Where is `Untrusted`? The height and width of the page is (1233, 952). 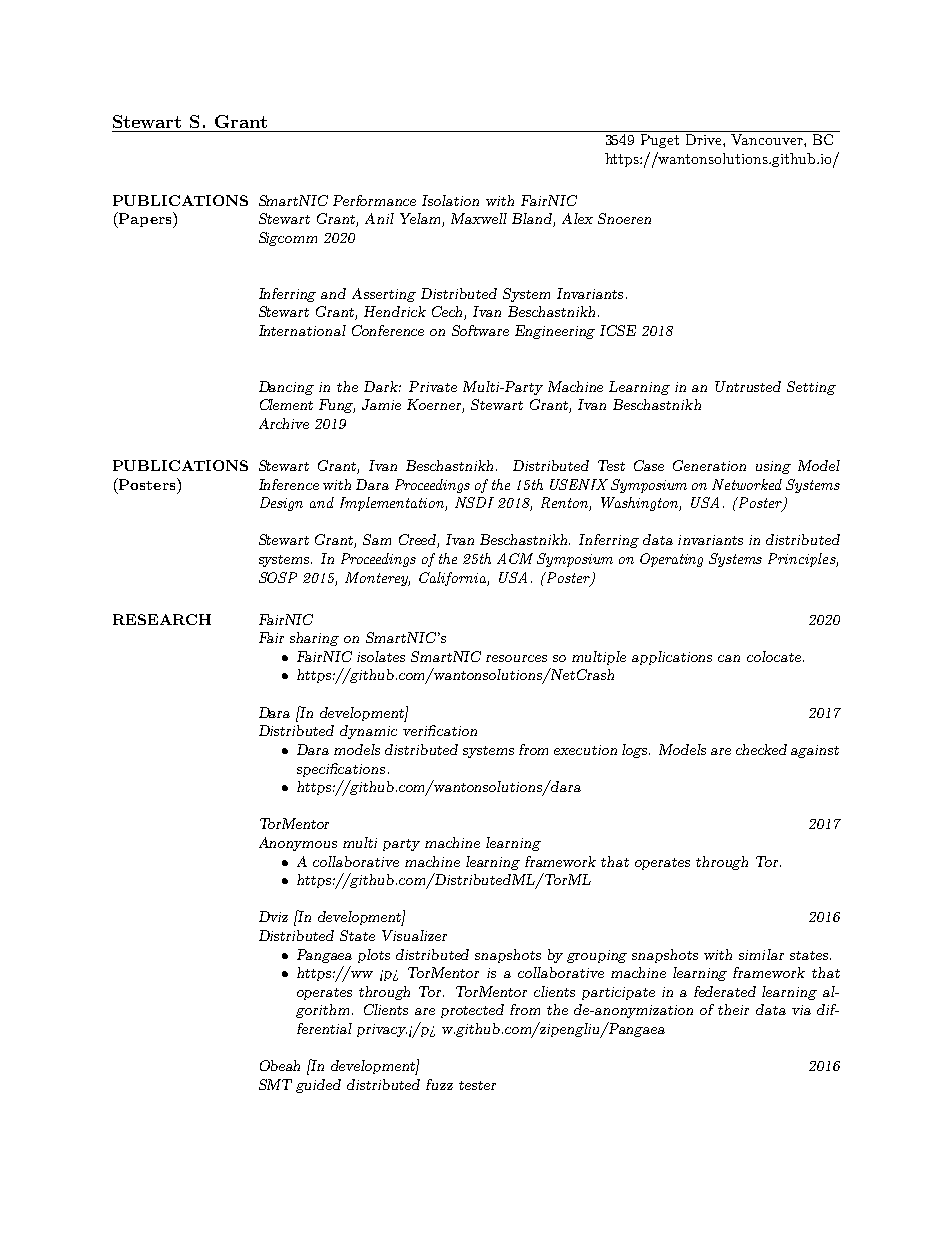 Untrusted is located at coordinates (748, 386).
